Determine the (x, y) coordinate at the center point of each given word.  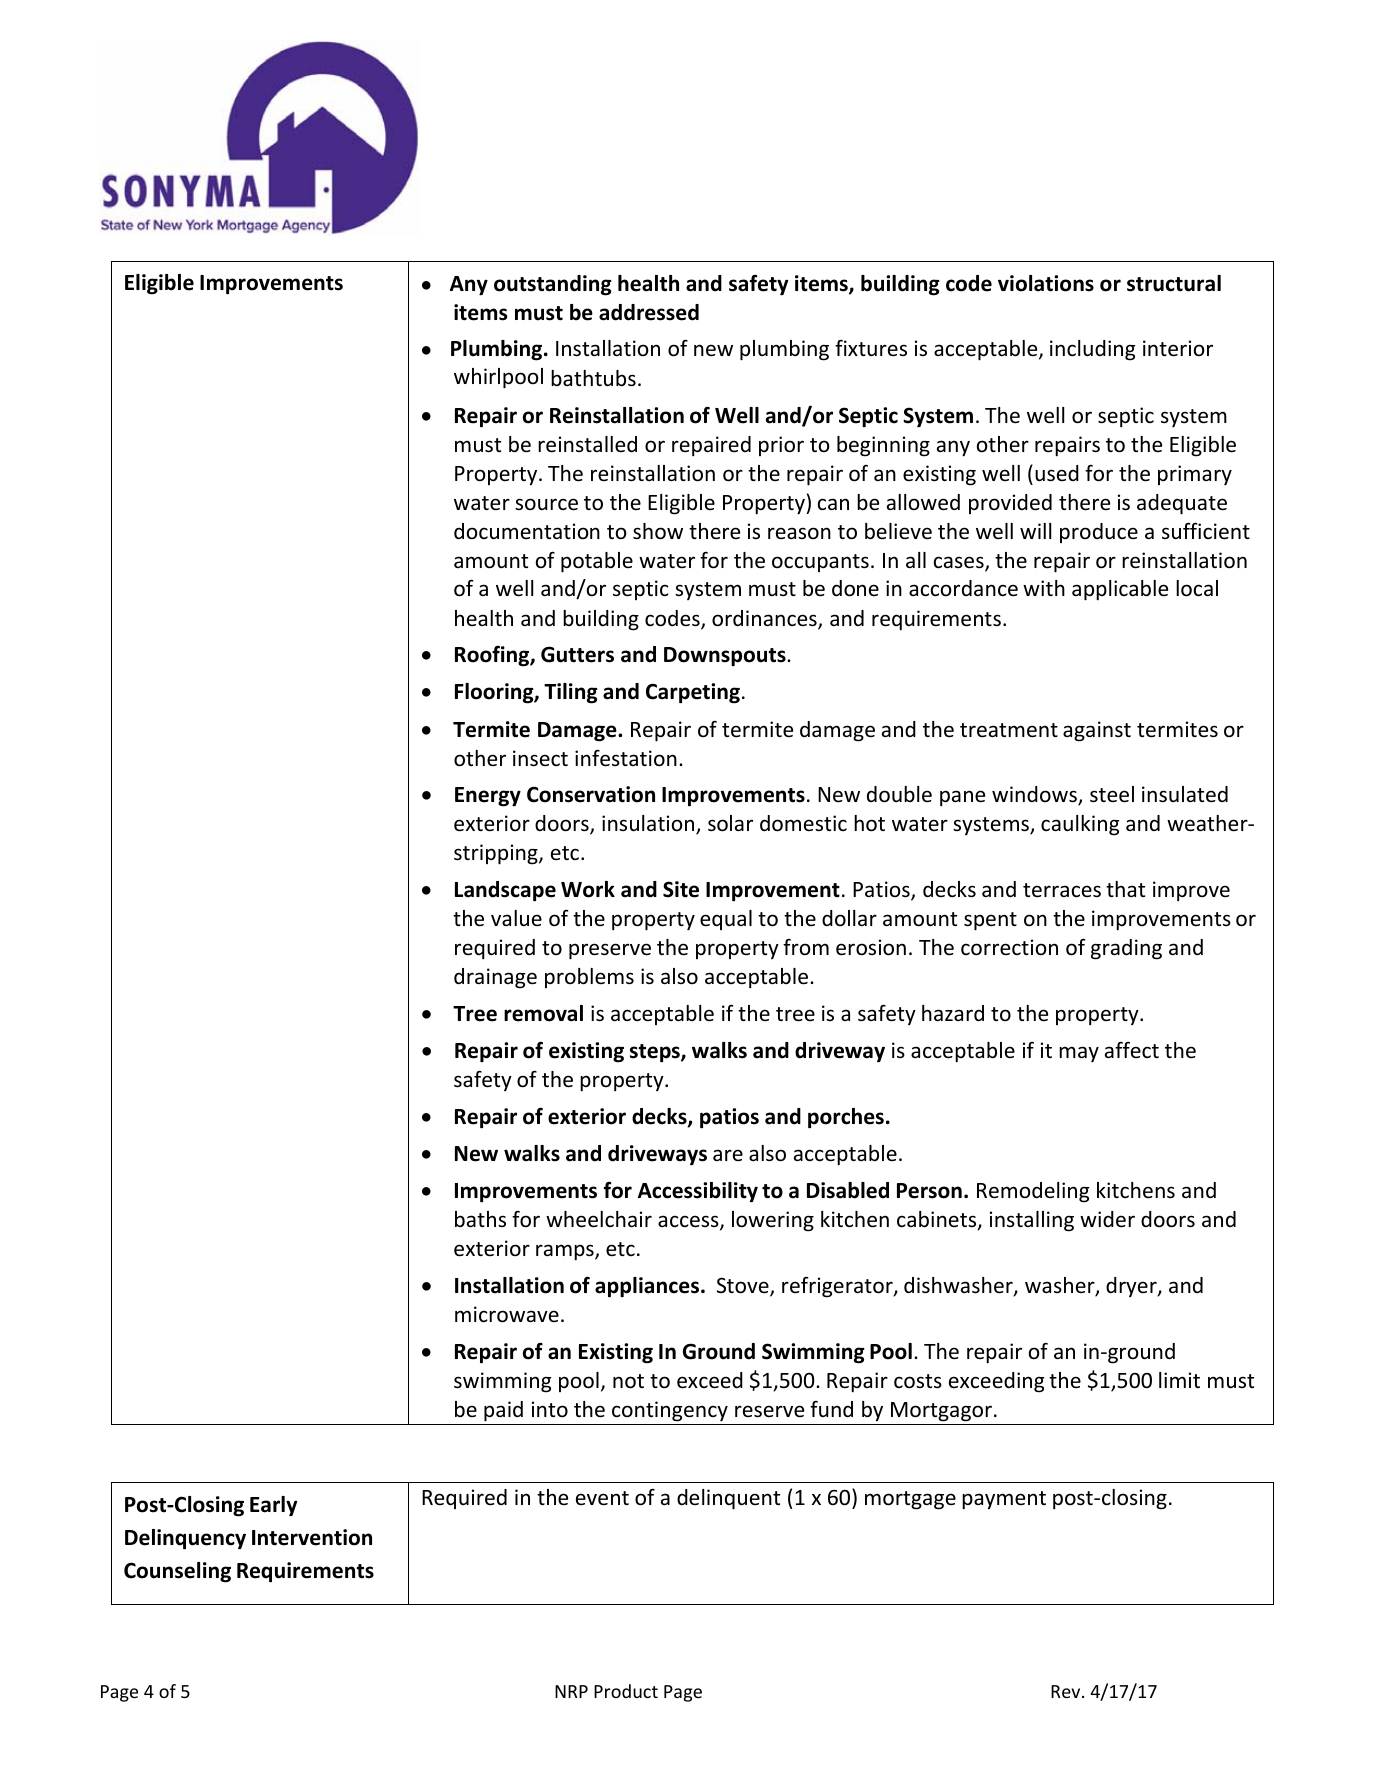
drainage (495, 978)
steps (656, 1053)
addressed (649, 312)
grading (1126, 949)
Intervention (312, 1537)
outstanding (553, 285)
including (1092, 350)
